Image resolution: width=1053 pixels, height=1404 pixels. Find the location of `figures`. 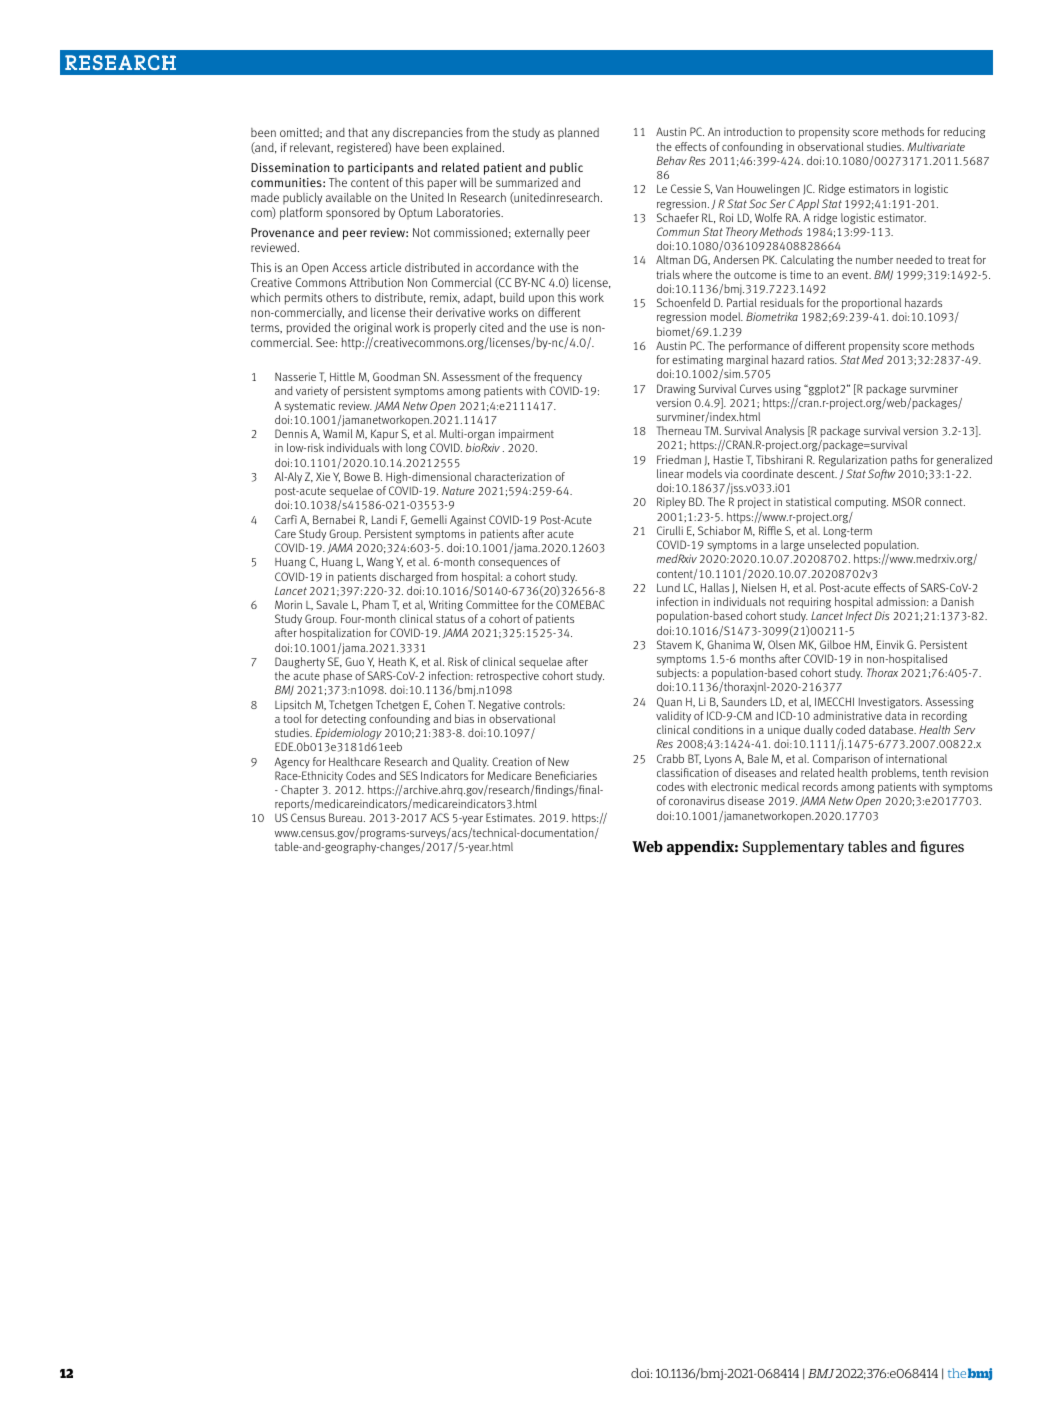

figures is located at coordinates (942, 847).
